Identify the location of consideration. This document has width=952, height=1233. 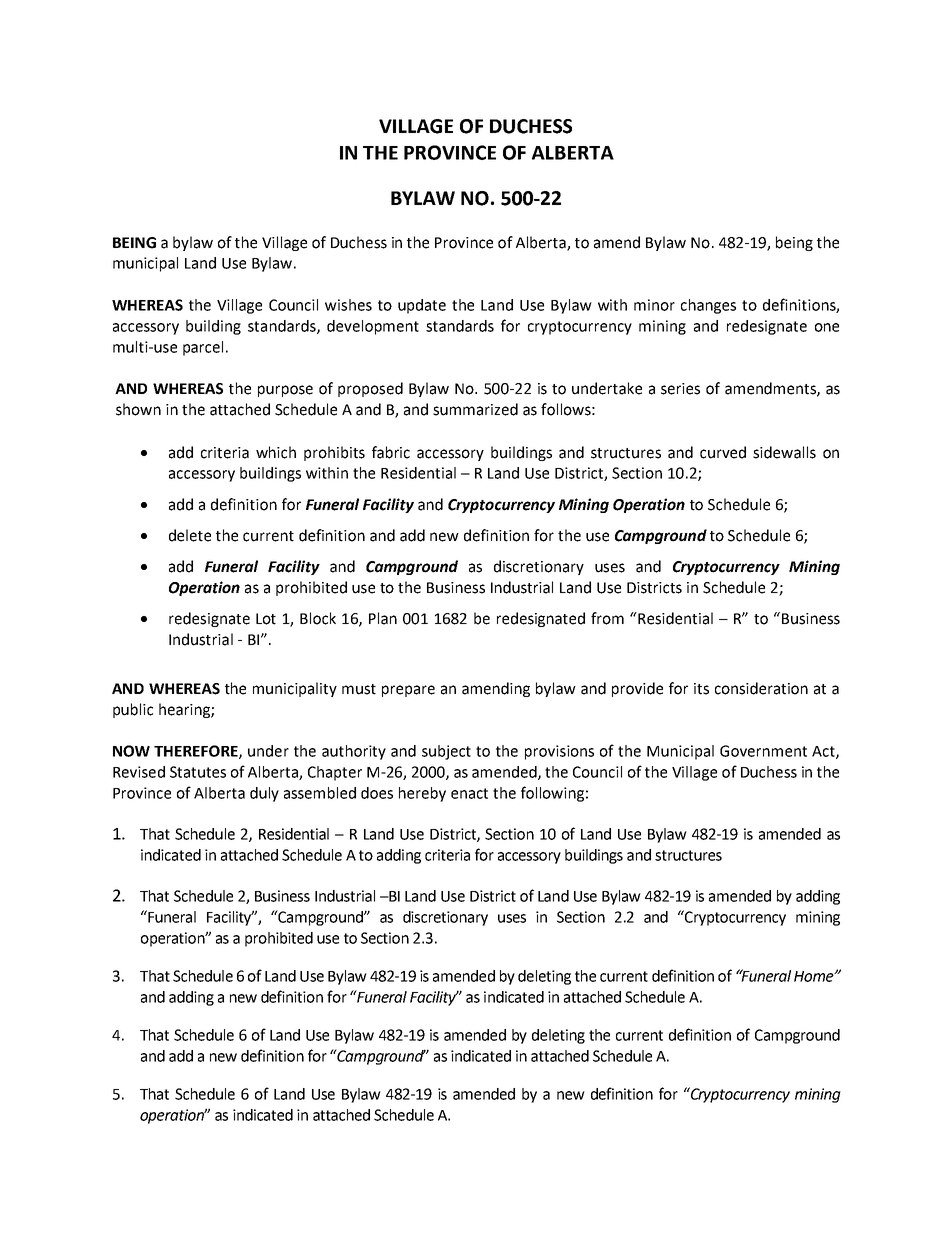
(761, 688).
